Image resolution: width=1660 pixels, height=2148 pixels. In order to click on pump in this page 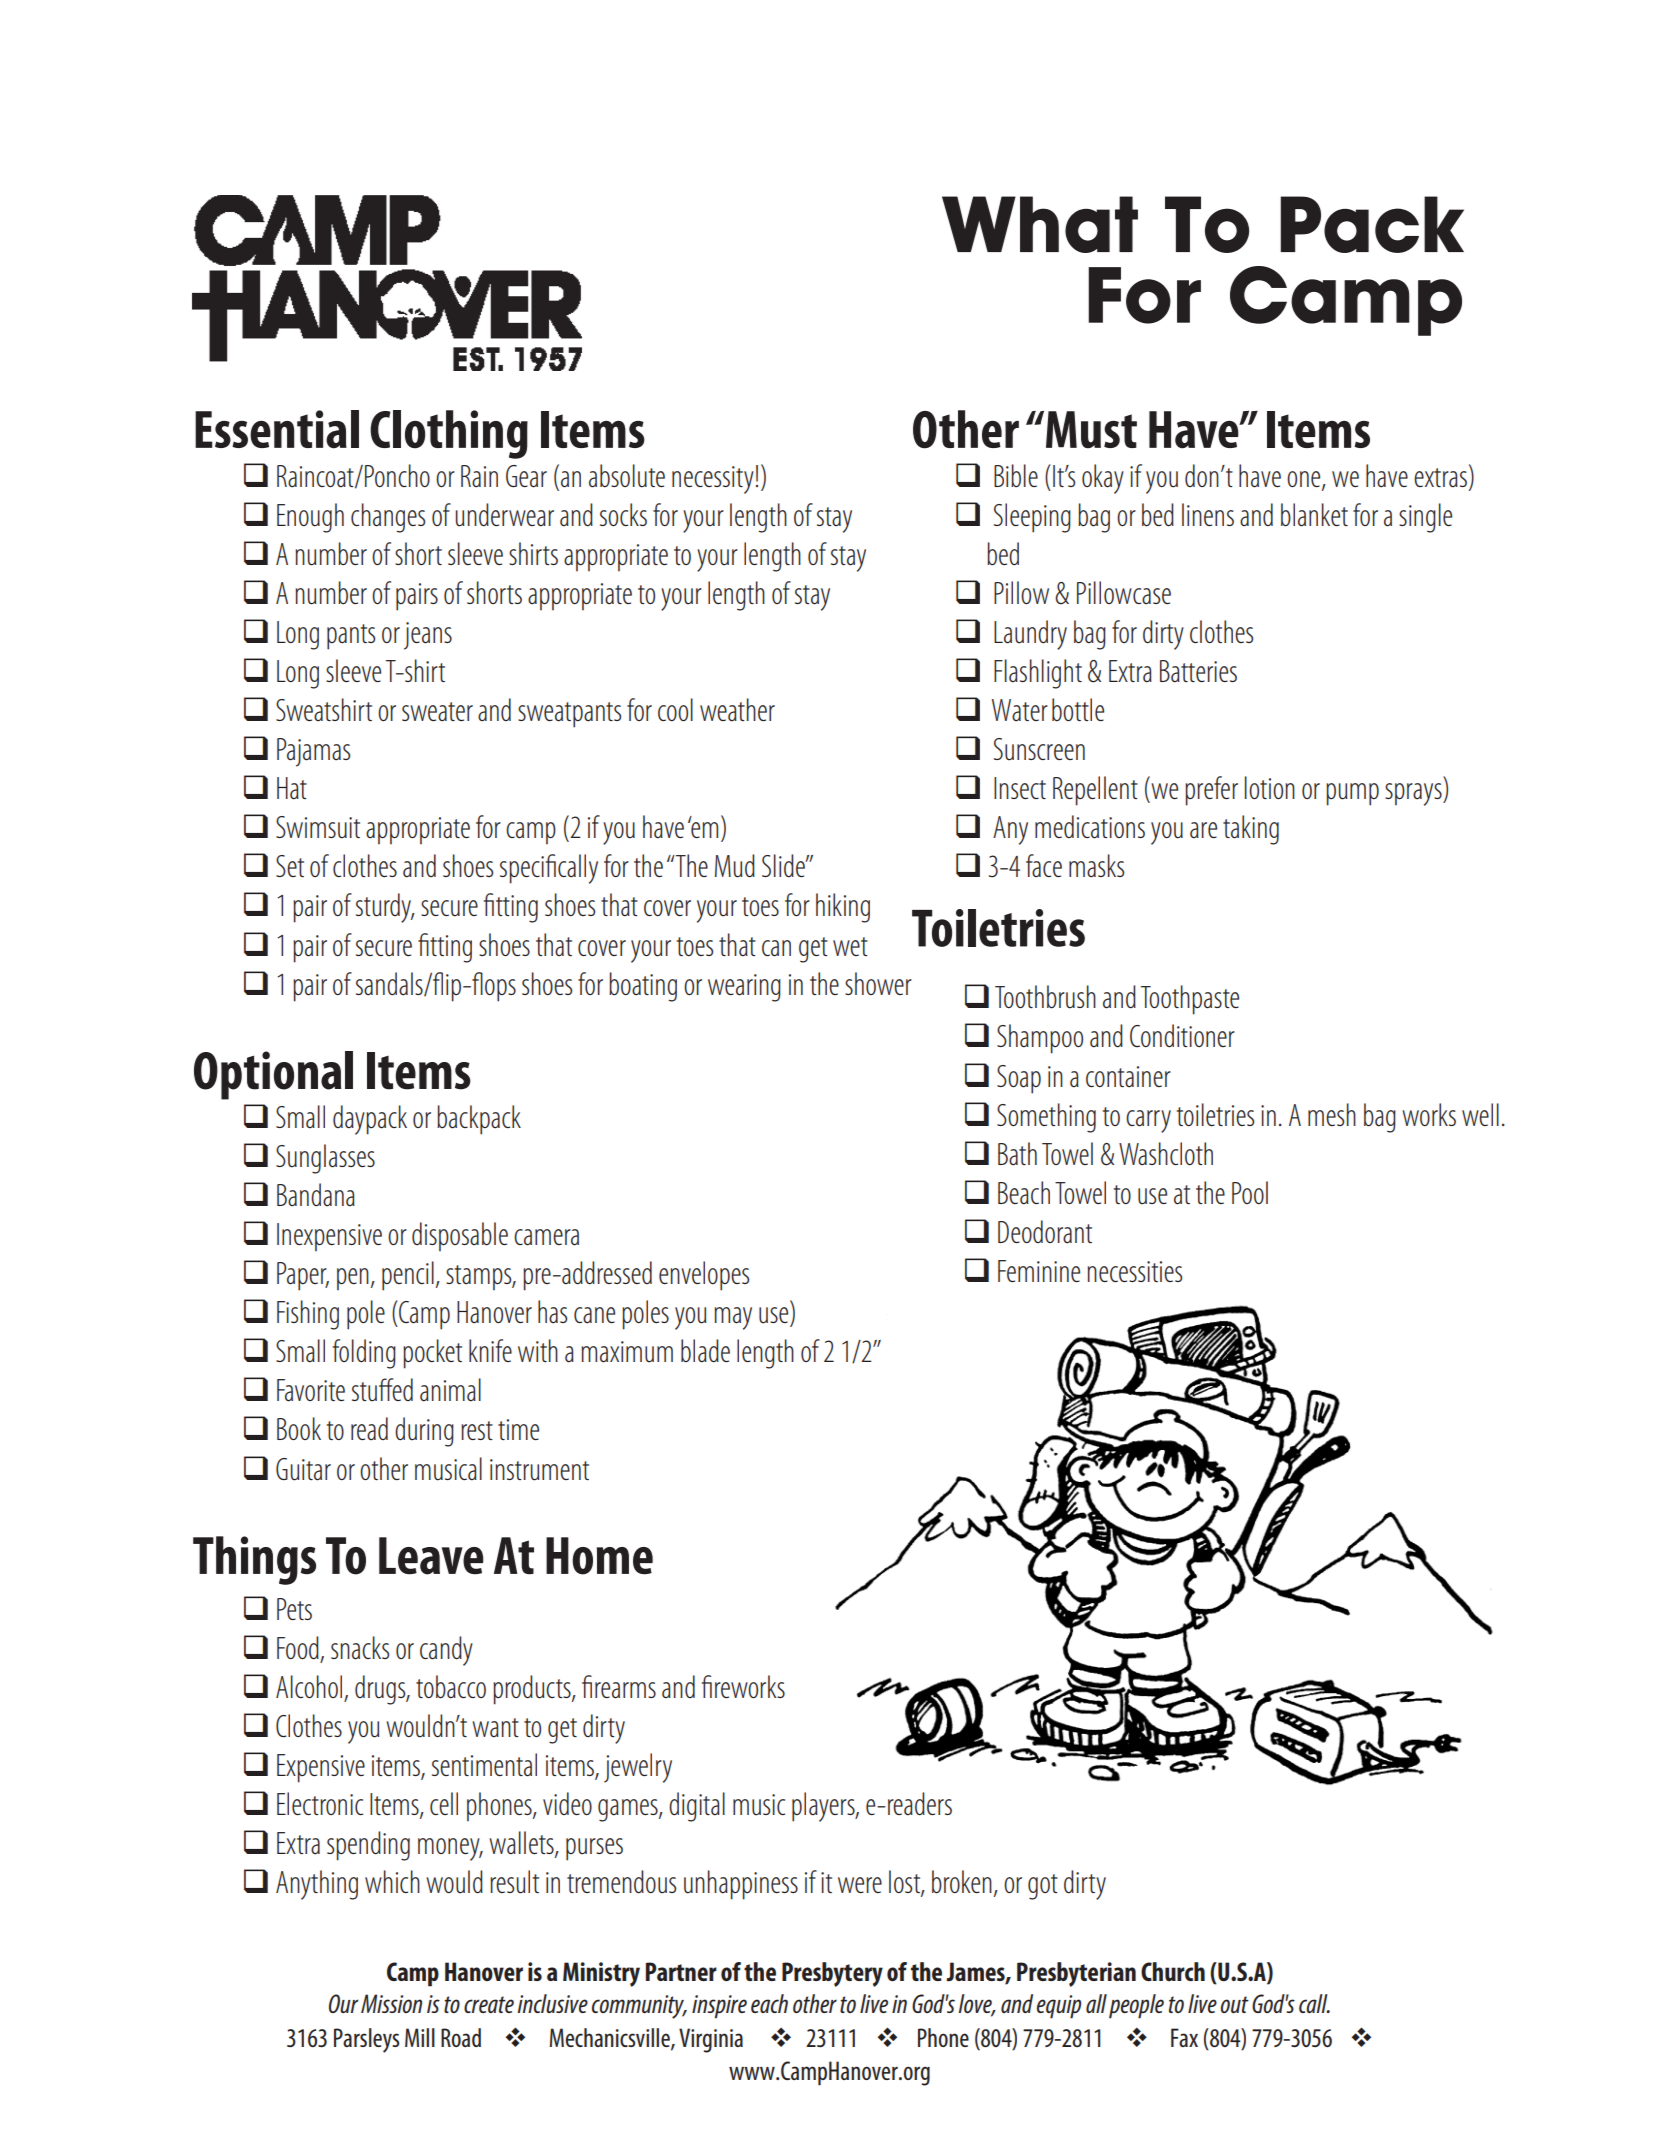, I will do `click(1352, 794)`.
